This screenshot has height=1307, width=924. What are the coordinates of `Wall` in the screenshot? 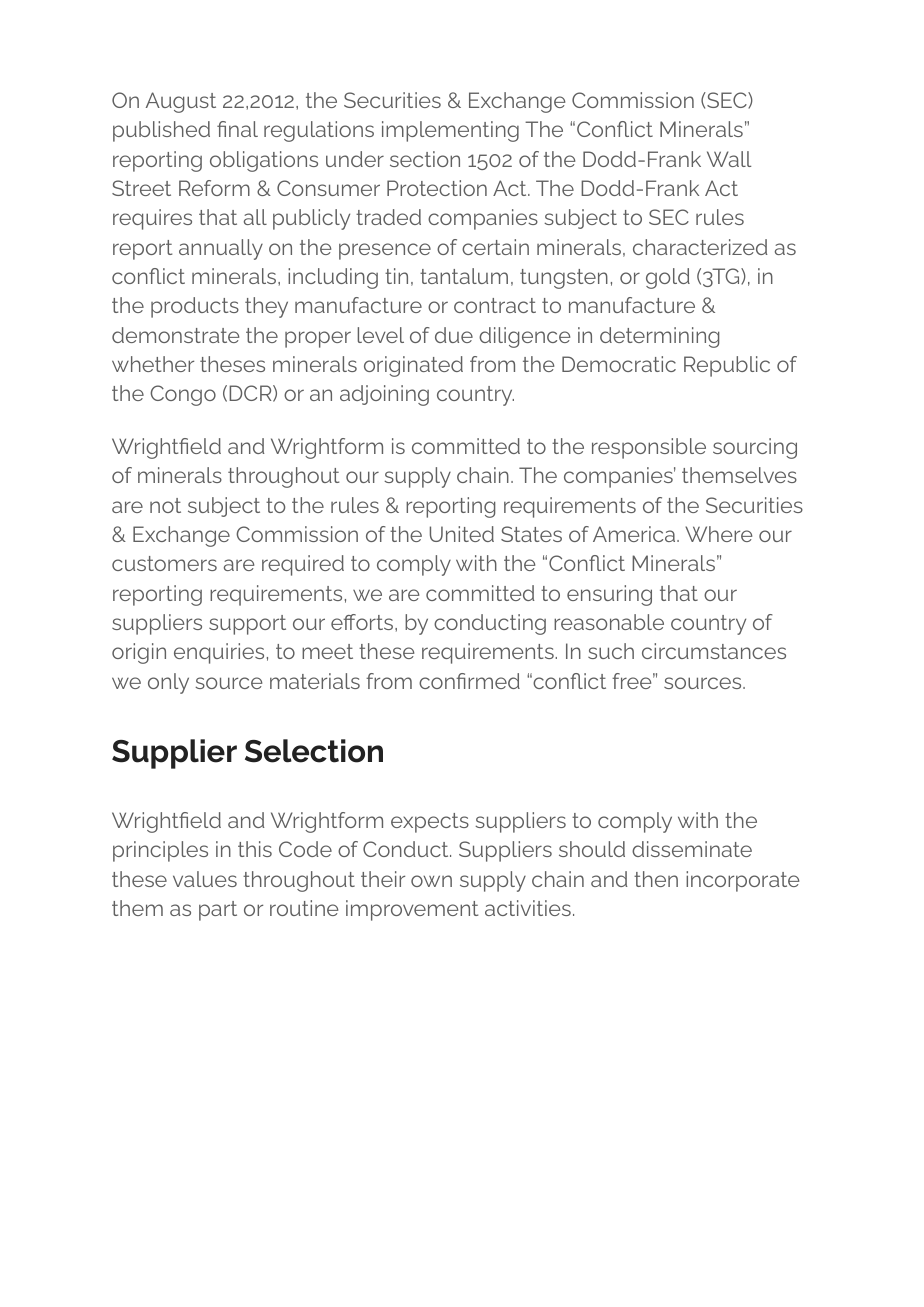 It's located at (729, 159).
